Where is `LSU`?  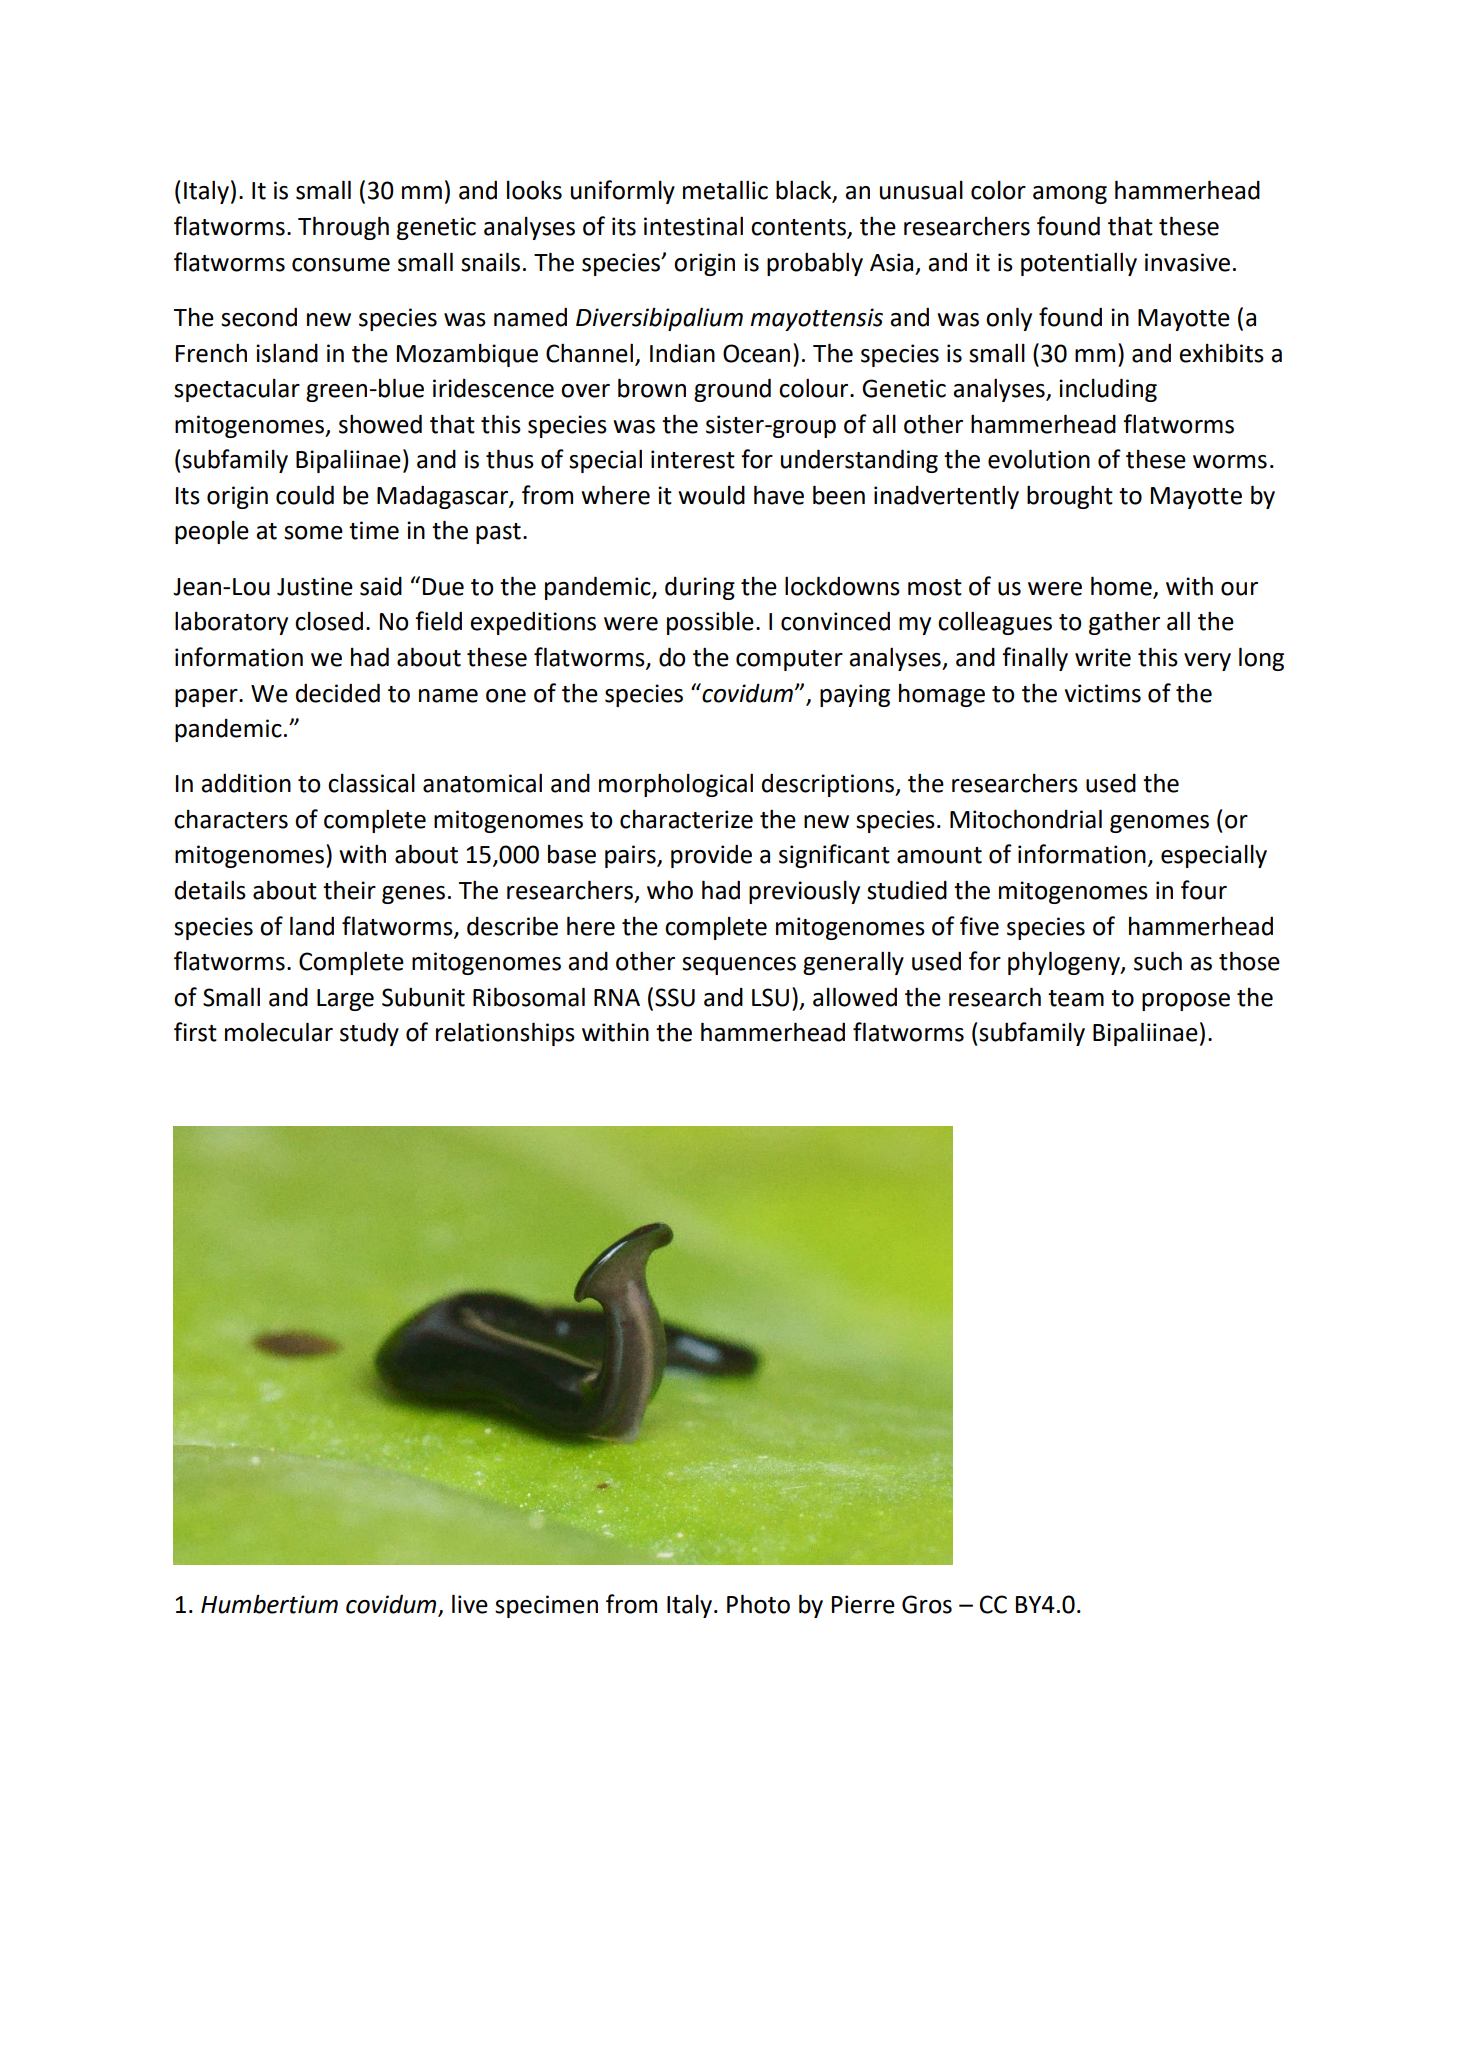 LSU is located at coordinates (770, 997).
